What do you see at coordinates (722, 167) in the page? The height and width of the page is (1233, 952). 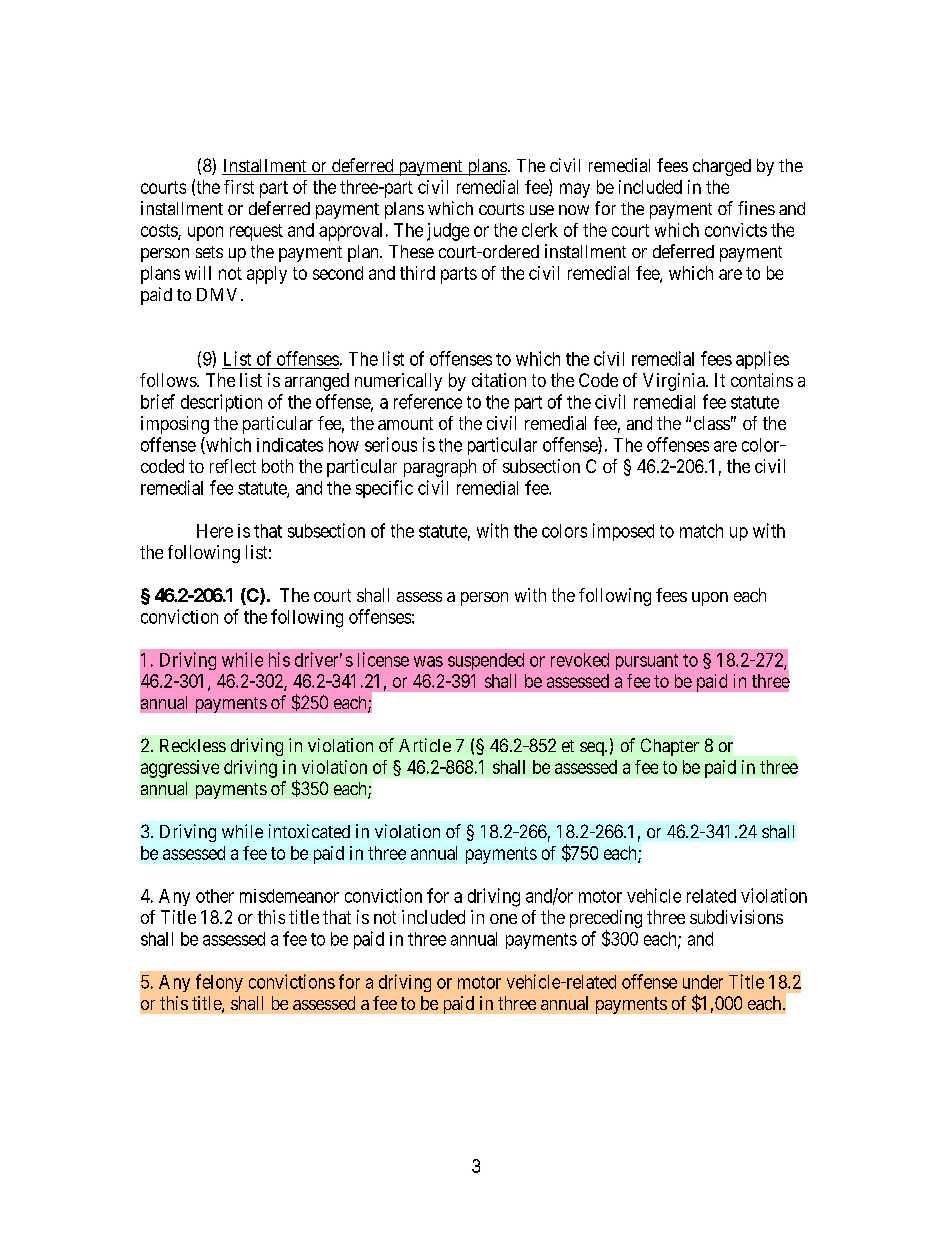 I see `charged` at bounding box center [722, 167].
